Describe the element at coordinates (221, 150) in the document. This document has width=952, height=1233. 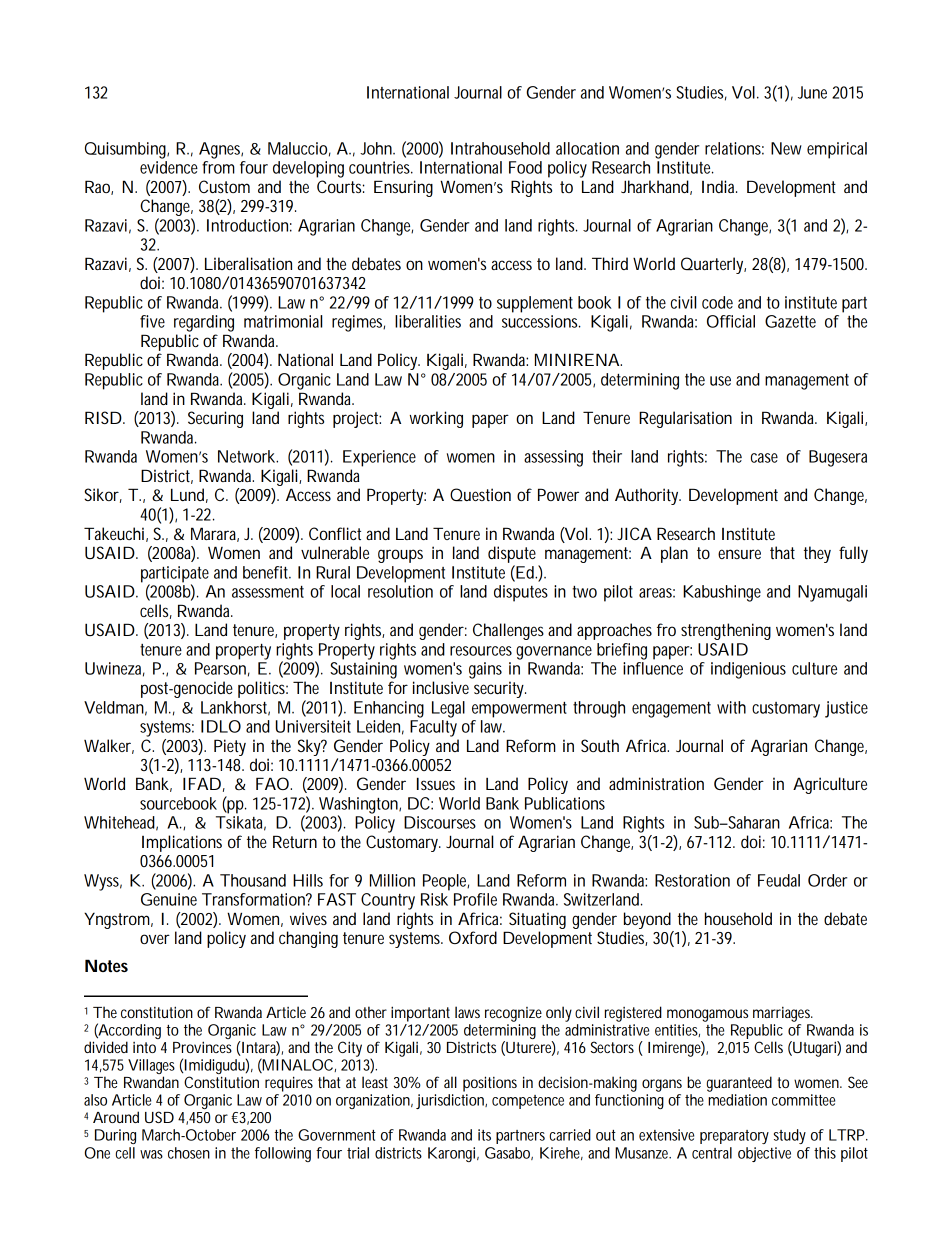
I see `Agnes` at that location.
